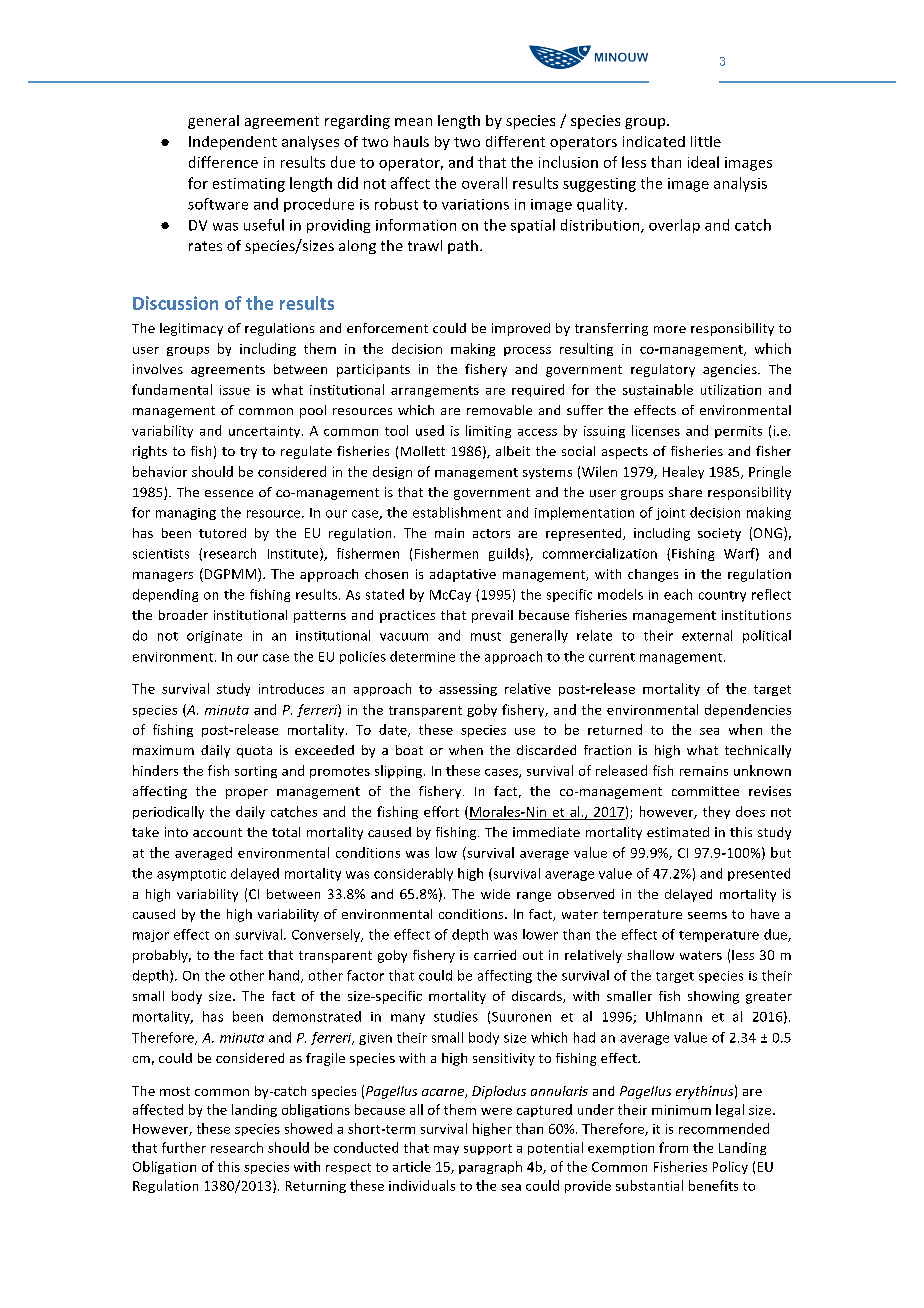  What do you see at coordinates (703, 162) in the image?
I see `ideal` at bounding box center [703, 162].
